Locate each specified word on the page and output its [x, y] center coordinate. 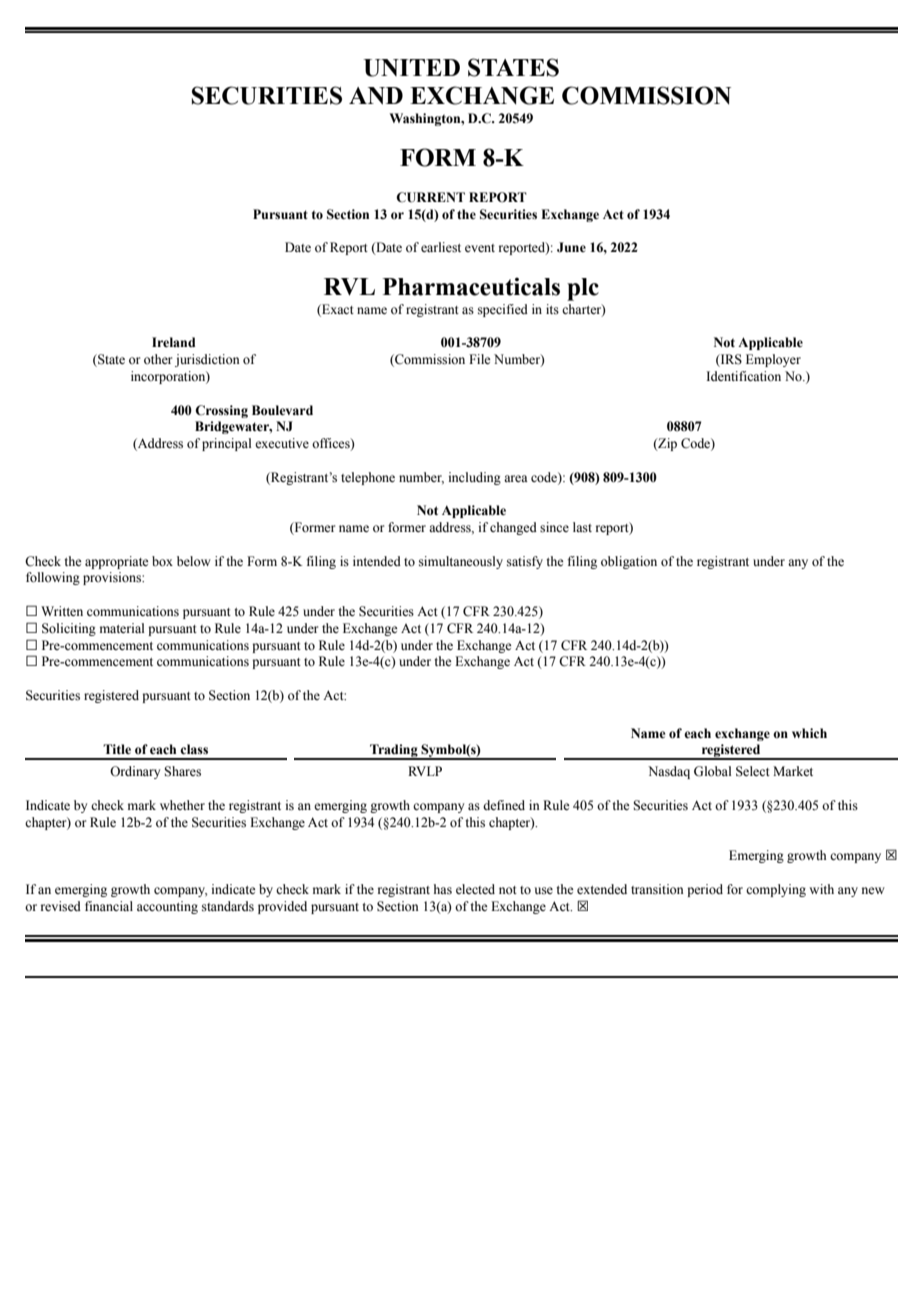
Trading [394, 752]
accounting [167, 907]
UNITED [412, 68]
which [809, 733]
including [475, 478]
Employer [773, 360]
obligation [629, 562]
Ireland [173, 342]
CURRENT [430, 197]
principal [226, 444]
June [571, 247]
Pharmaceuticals [471, 286]
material [122, 628]
